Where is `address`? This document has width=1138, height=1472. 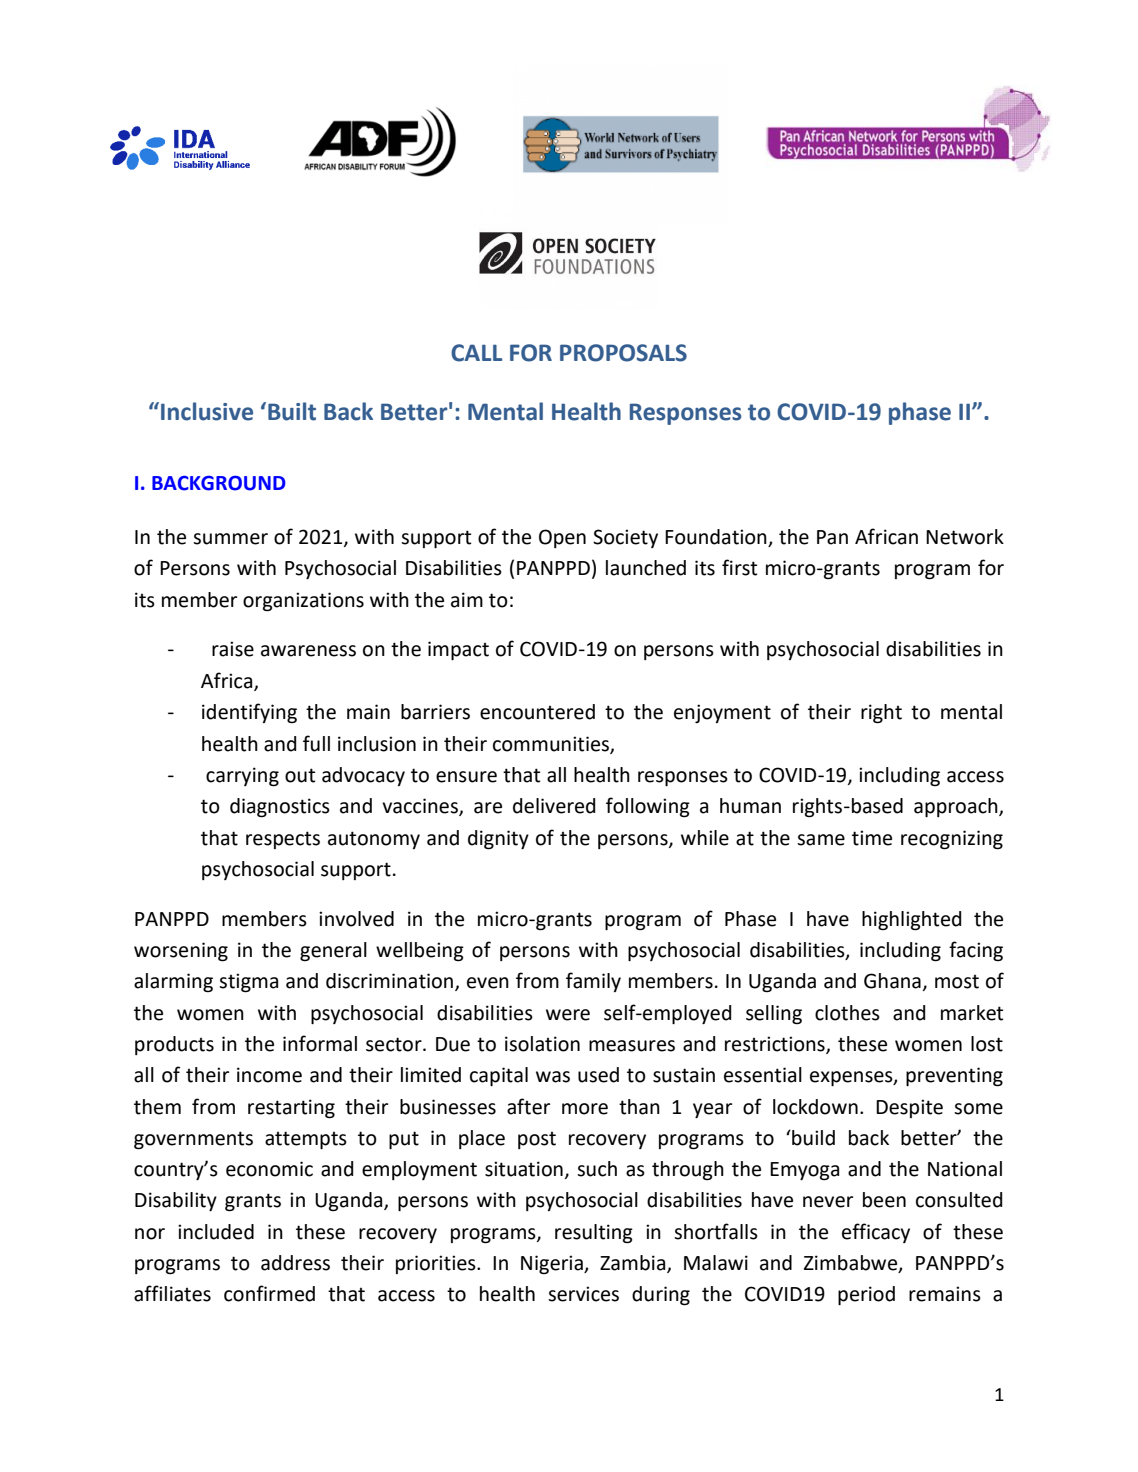
address is located at coordinates (295, 1263).
